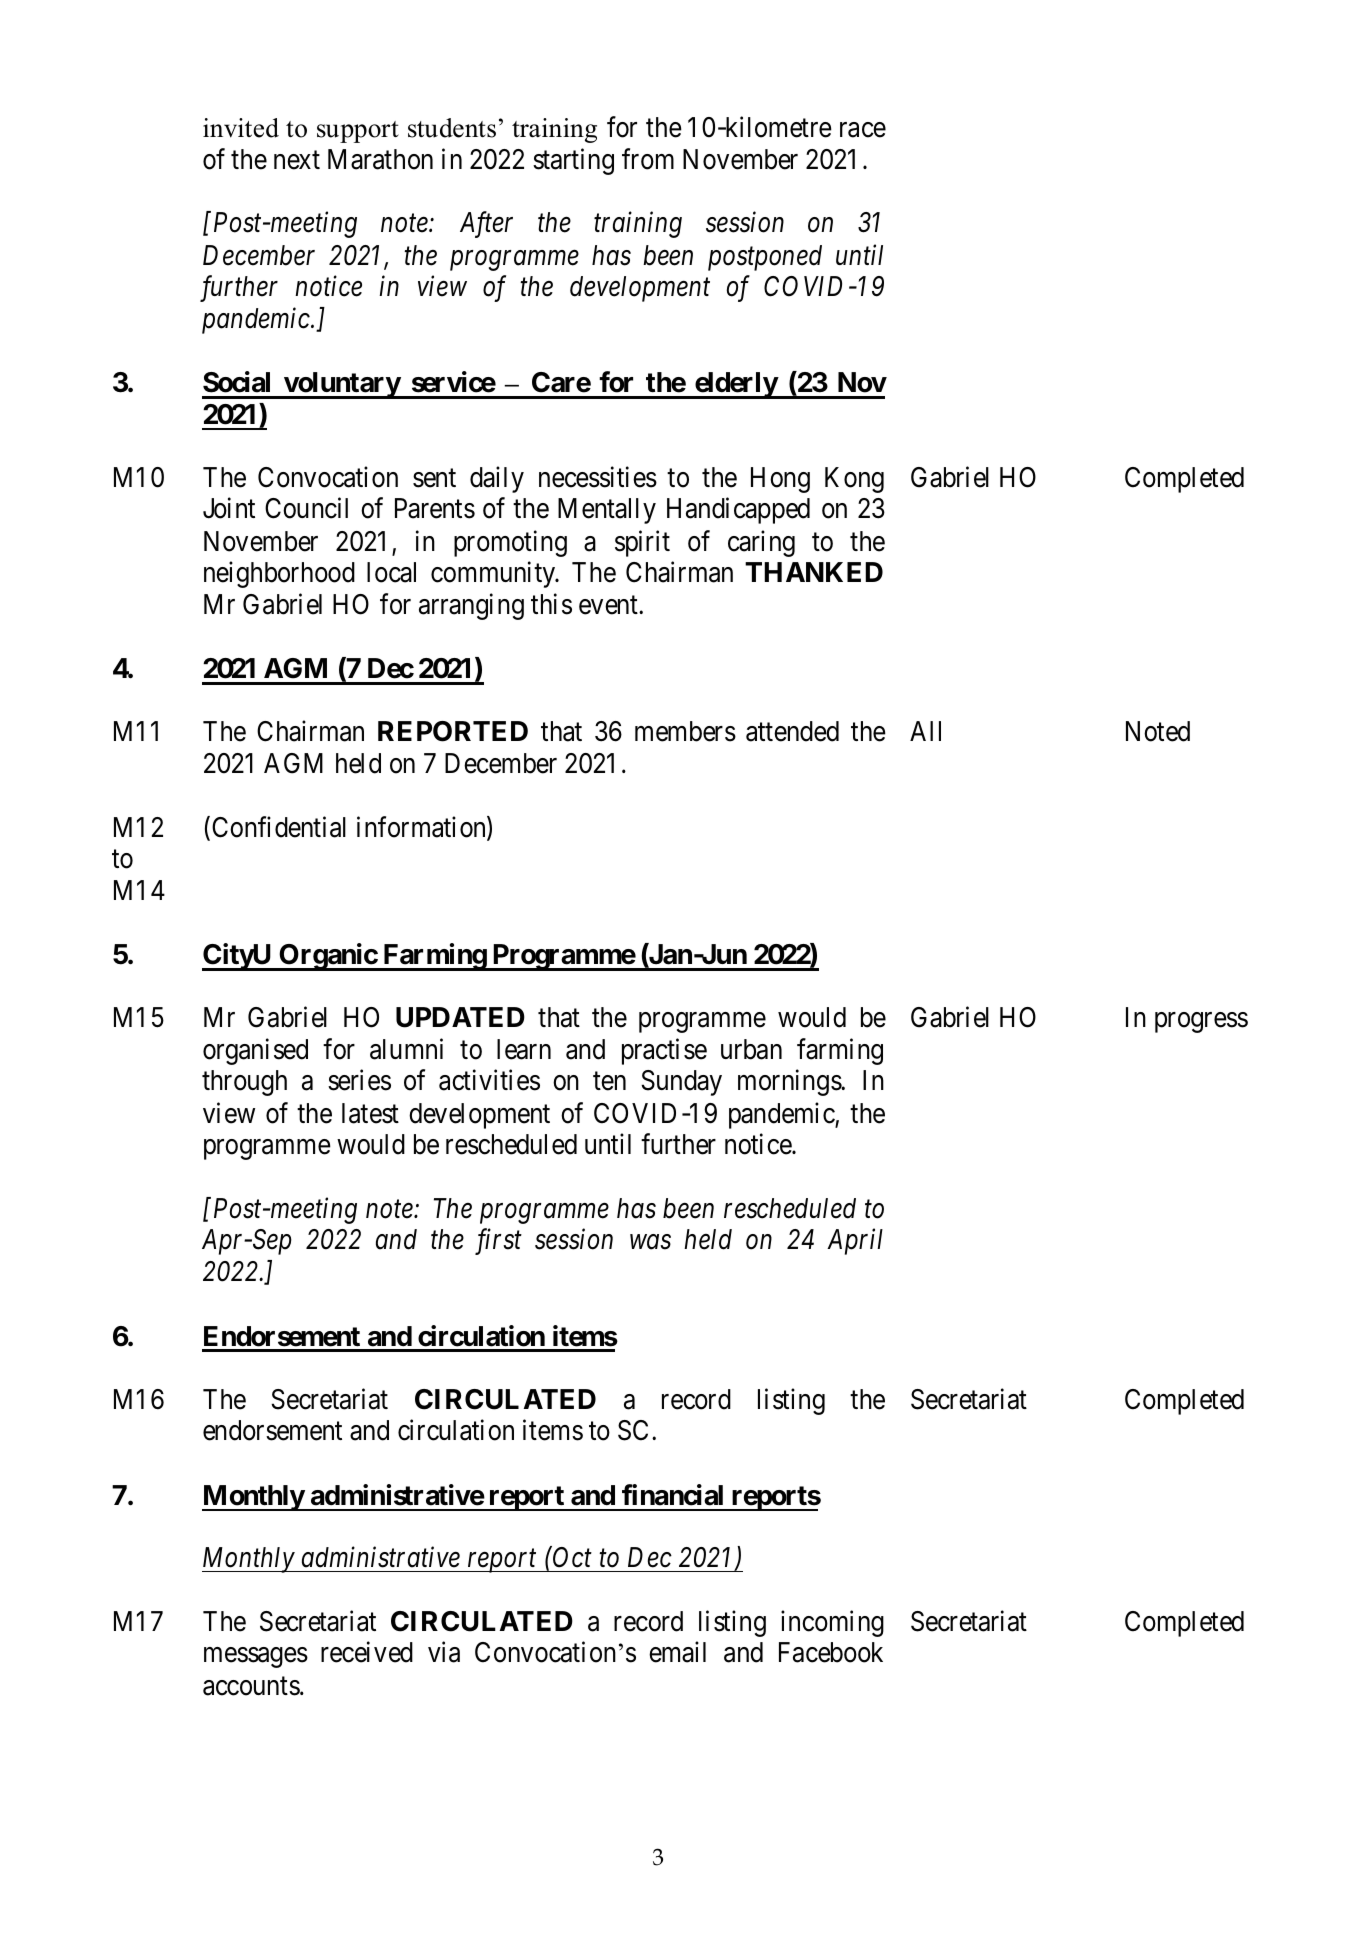  I want to click on latest, so click(370, 1113).
